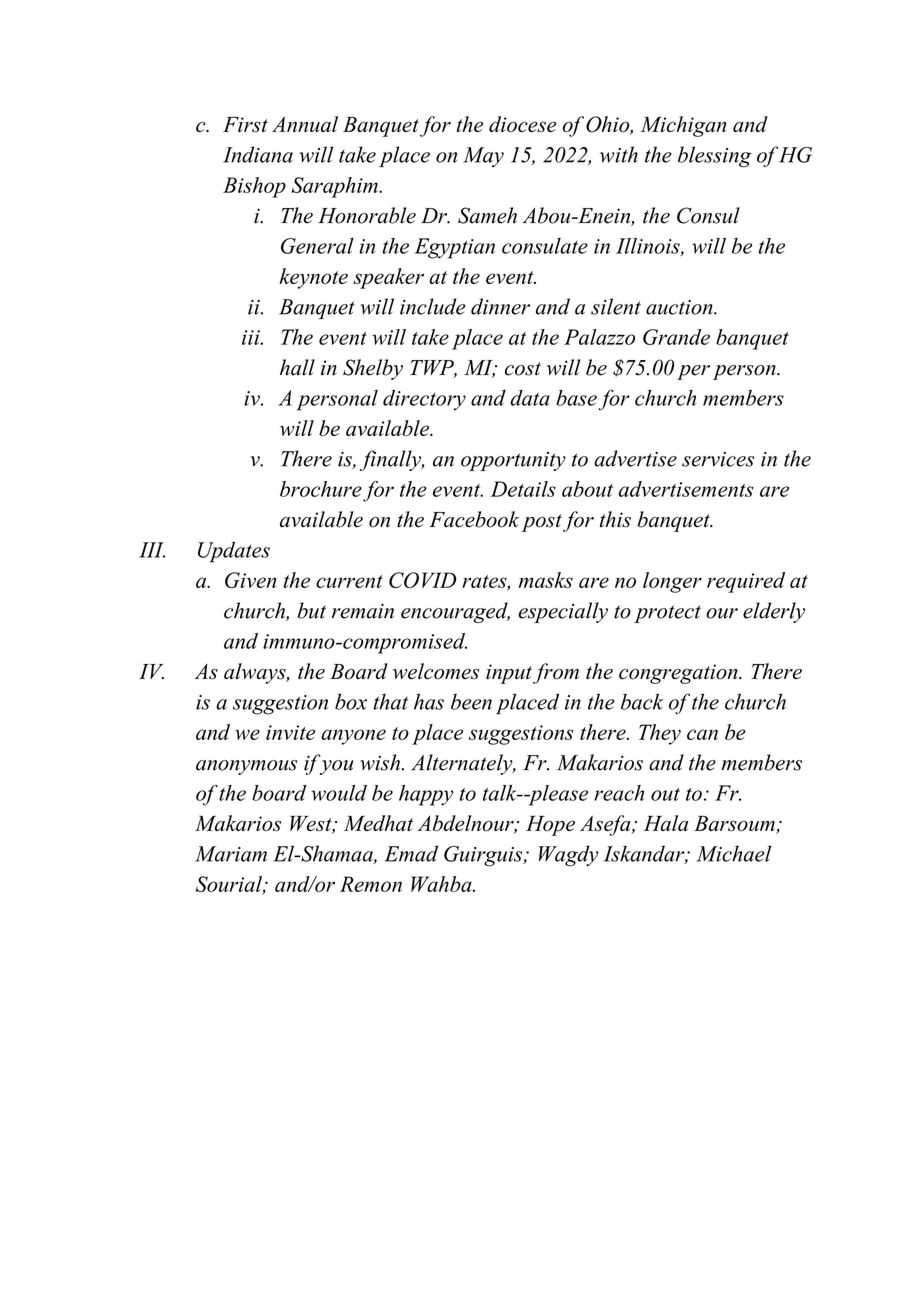 The image size is (924, 1308). What do you see at coordinates (483, 157) in the document?
I see `May` at bounding box center [483, 157].
